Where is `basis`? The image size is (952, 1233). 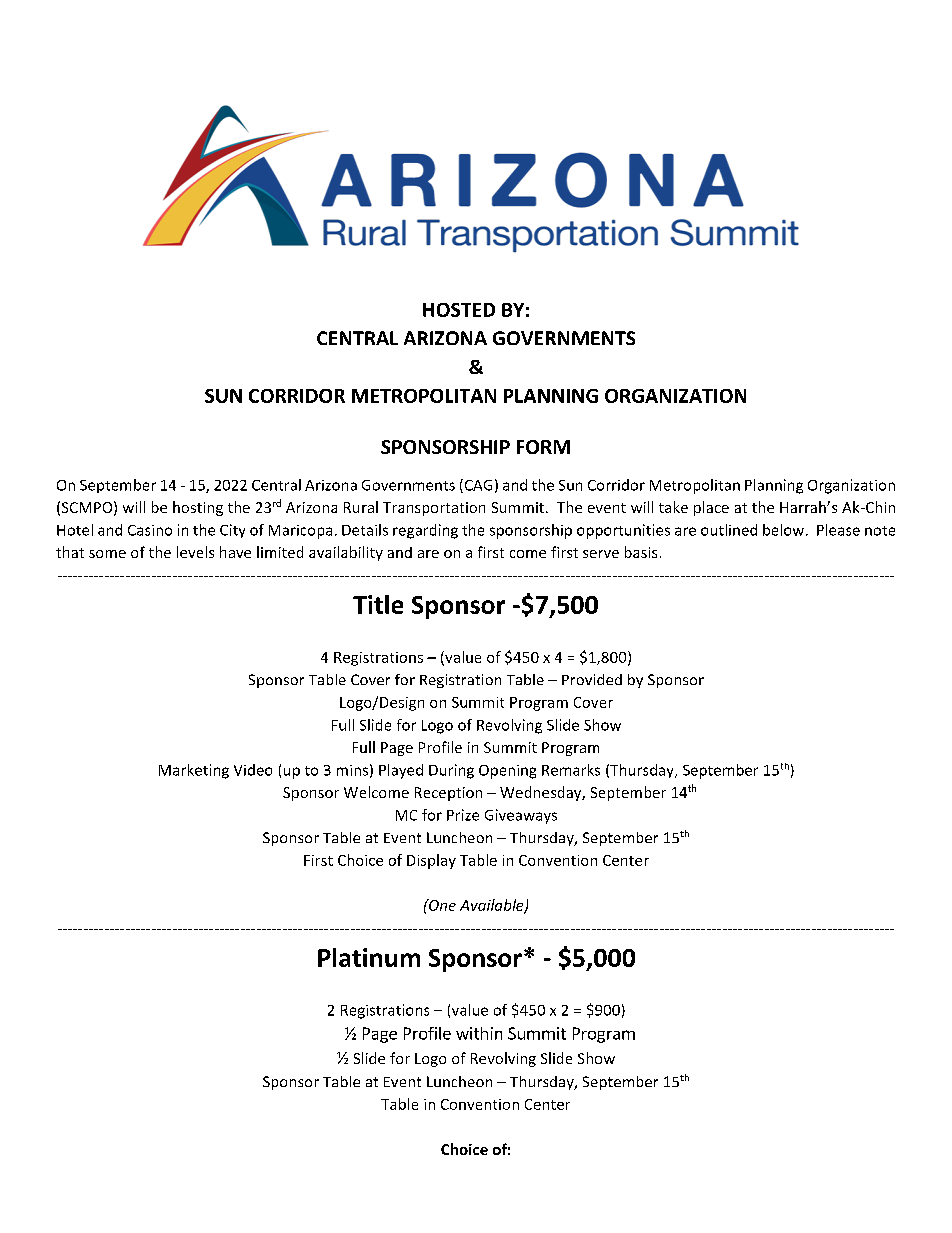 basis is located at coordinates (641, 552).
